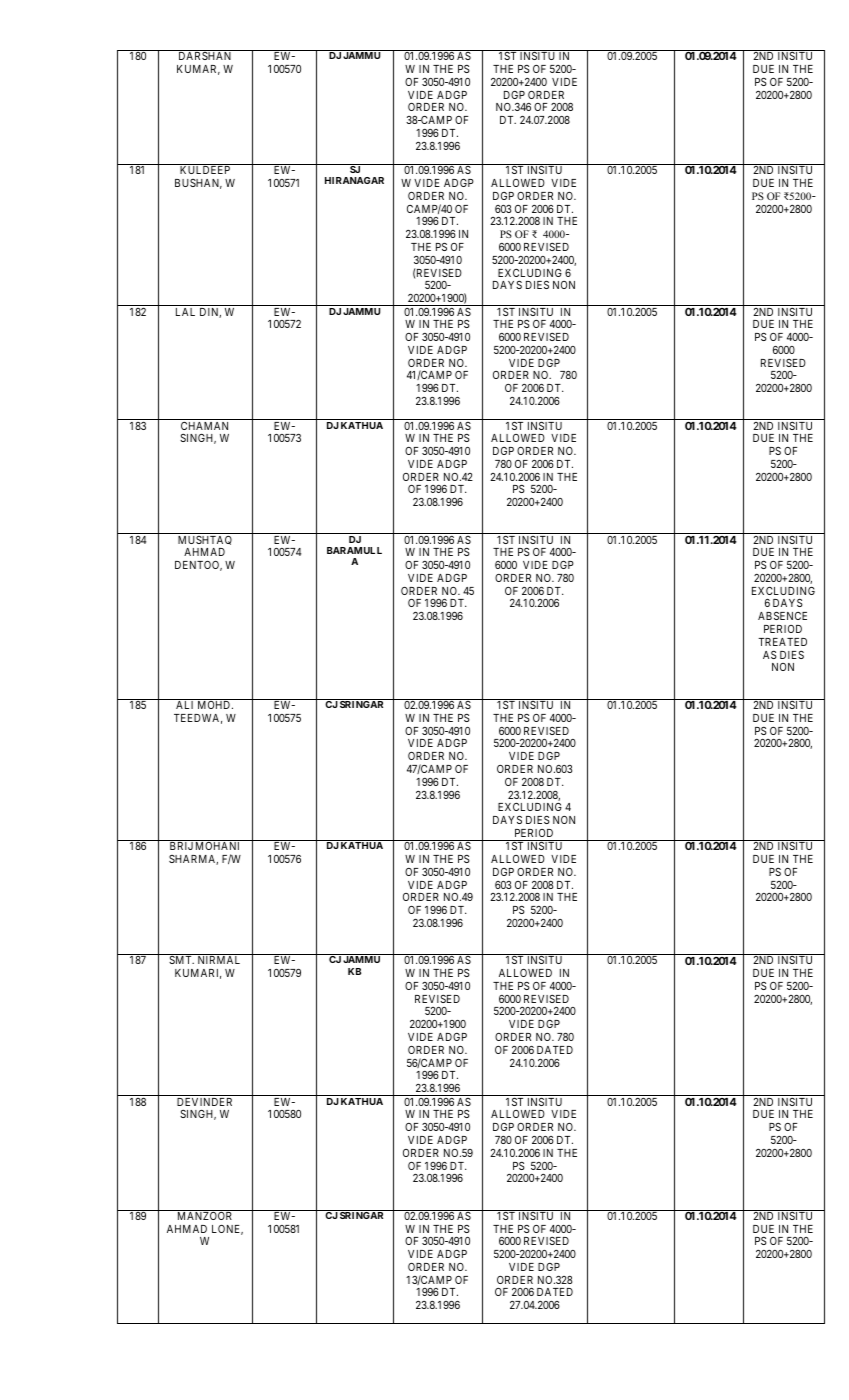  I want to click on LAL, so click(185, 312).
